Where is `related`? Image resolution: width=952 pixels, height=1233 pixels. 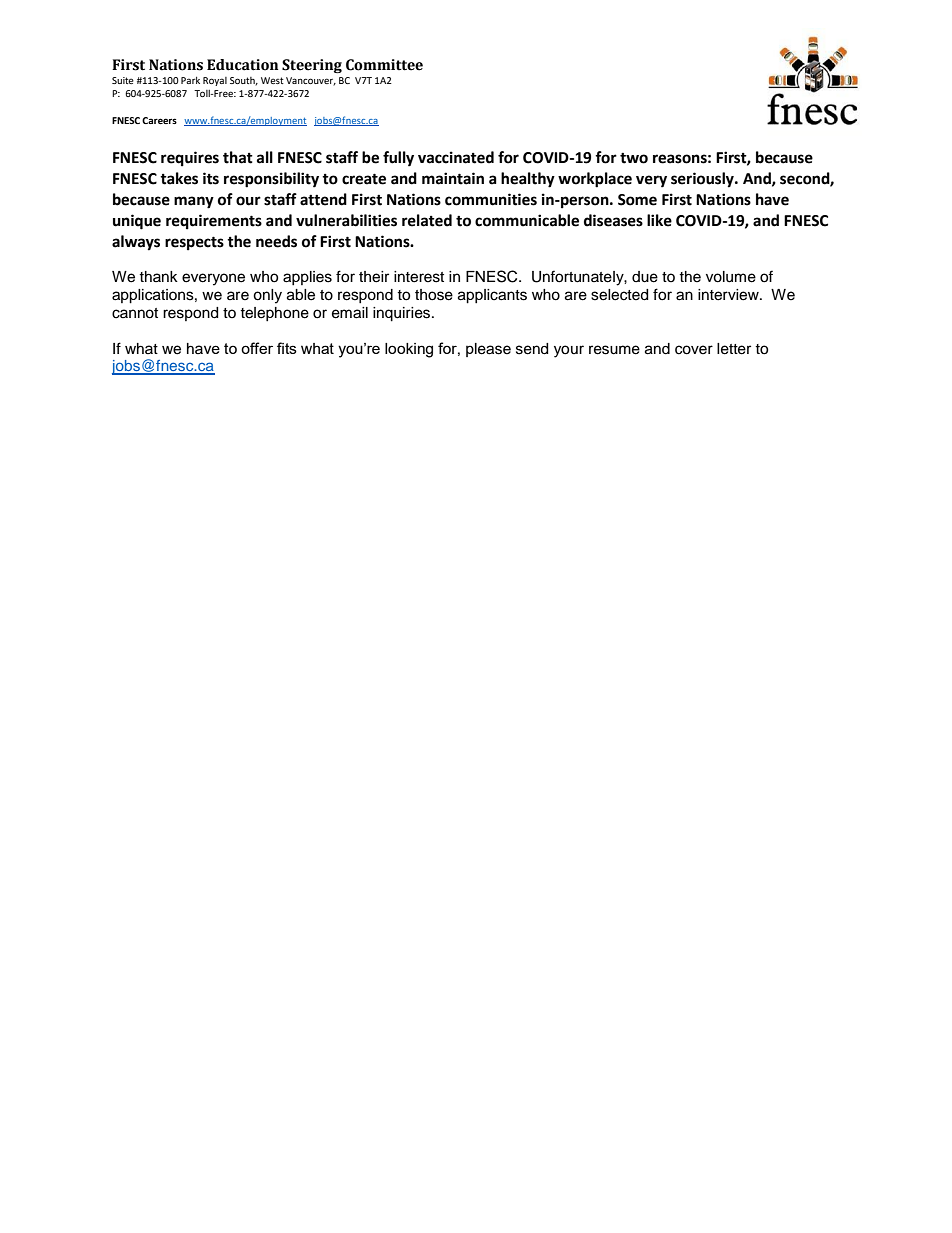
related is located at coordinates (427, 220).
